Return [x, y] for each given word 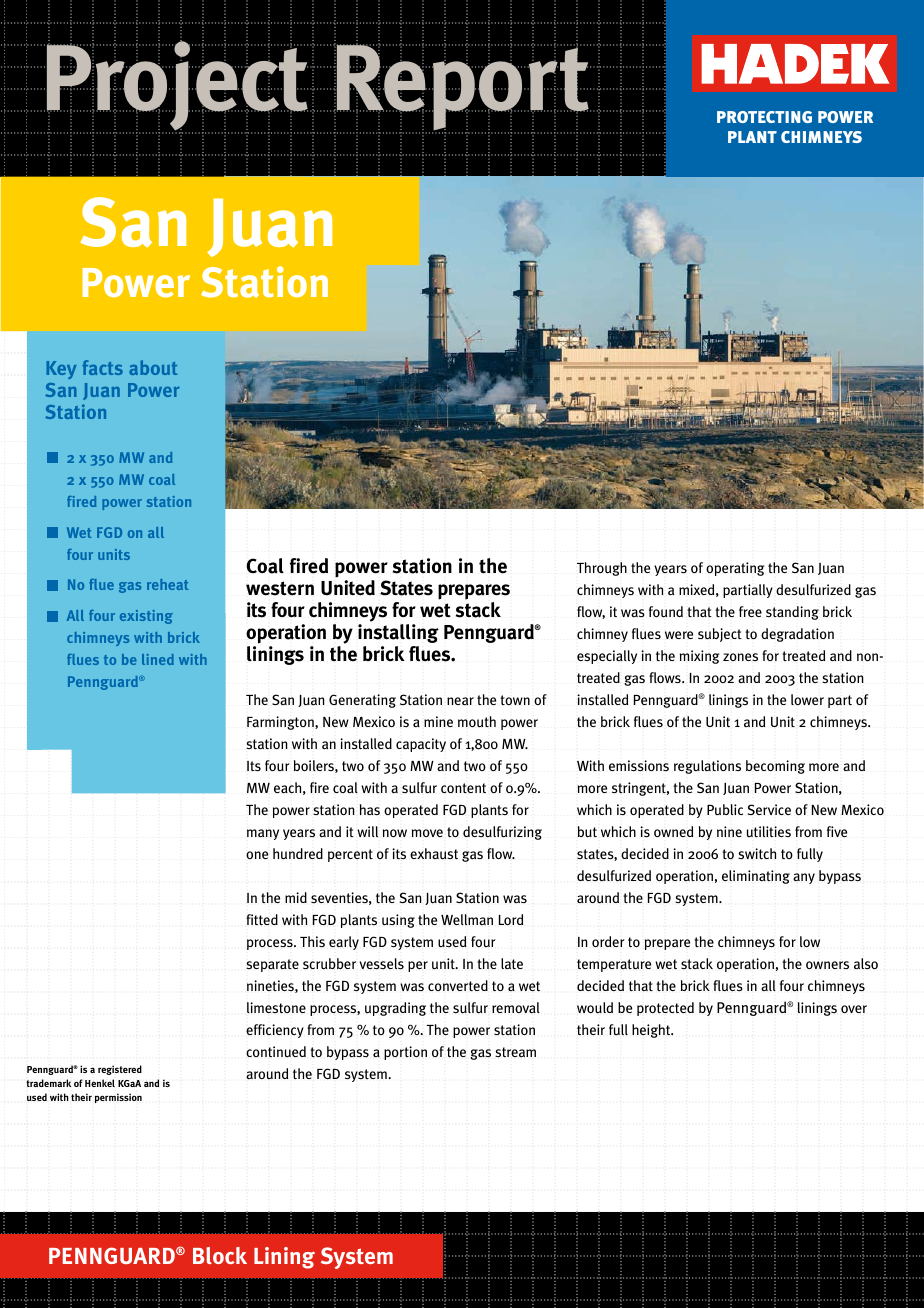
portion [405, 1053]
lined [158, 659]
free [750, 611]
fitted [262, 920]
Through [602, 569]
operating [735, 569]
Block [220, 1255]
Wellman [467, 919]
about [153, 367]
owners [827, 965]
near [460, 701]
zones [740, 657]
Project [179, 87]
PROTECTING [764, 117]
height [652, 1031]
